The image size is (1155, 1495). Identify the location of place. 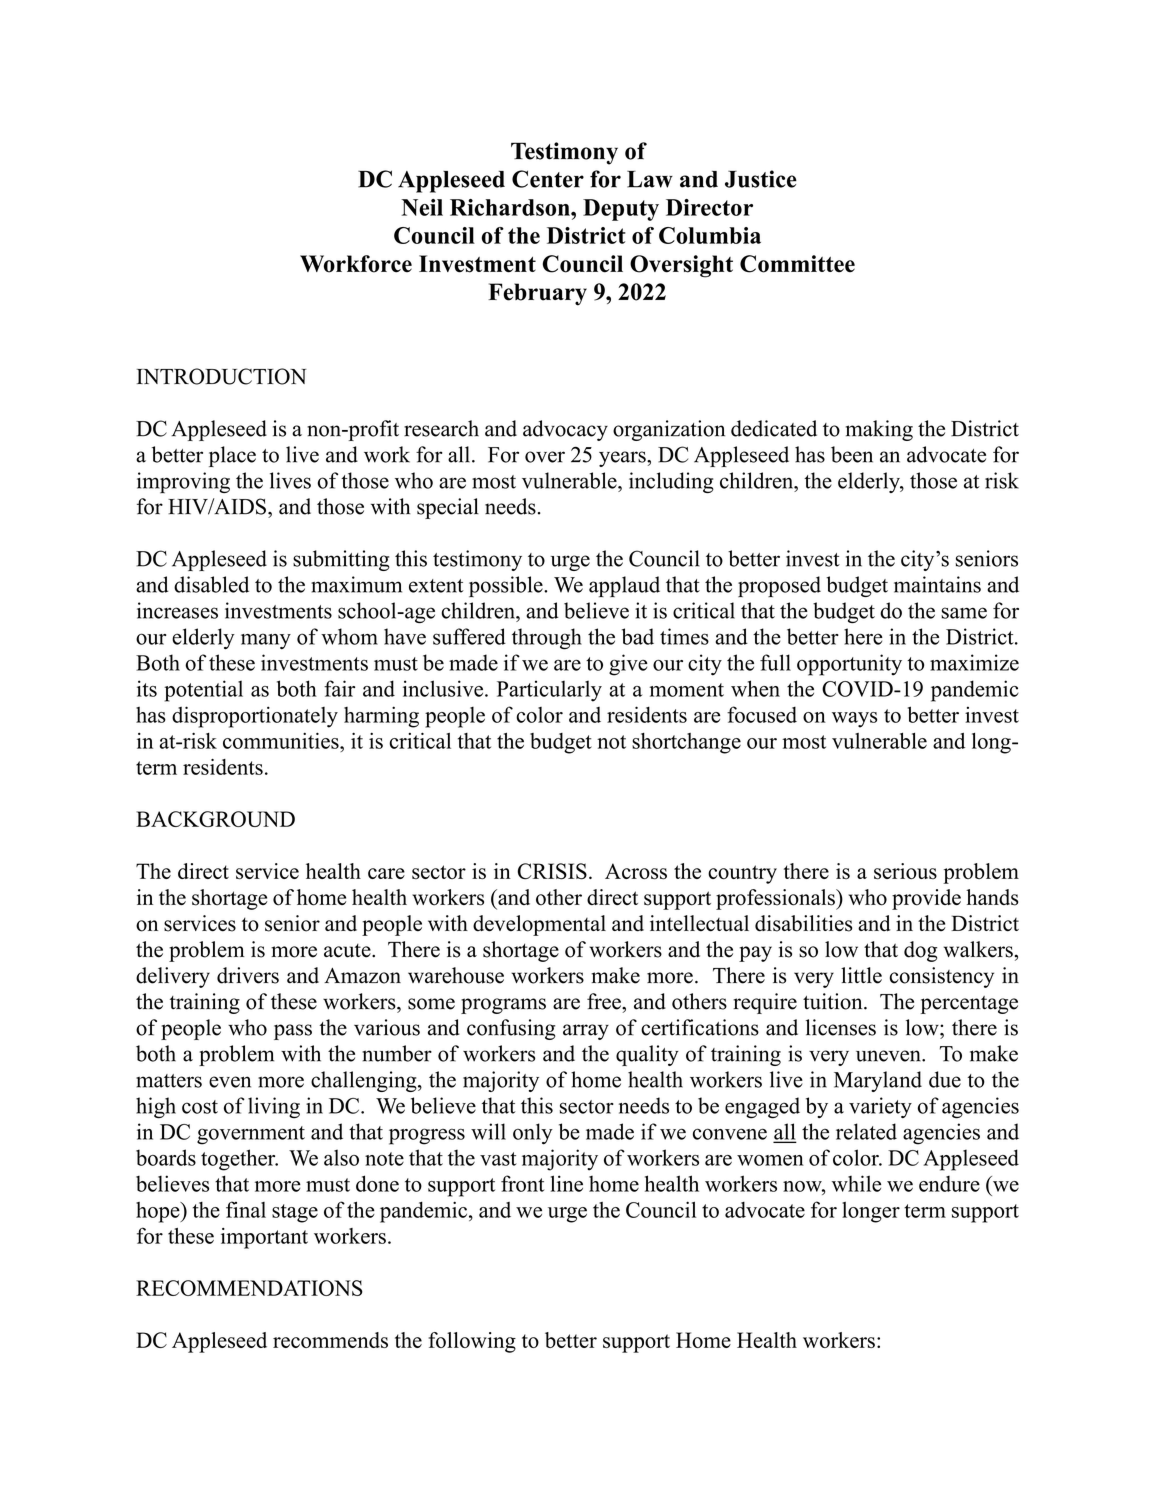
(232, 456).
